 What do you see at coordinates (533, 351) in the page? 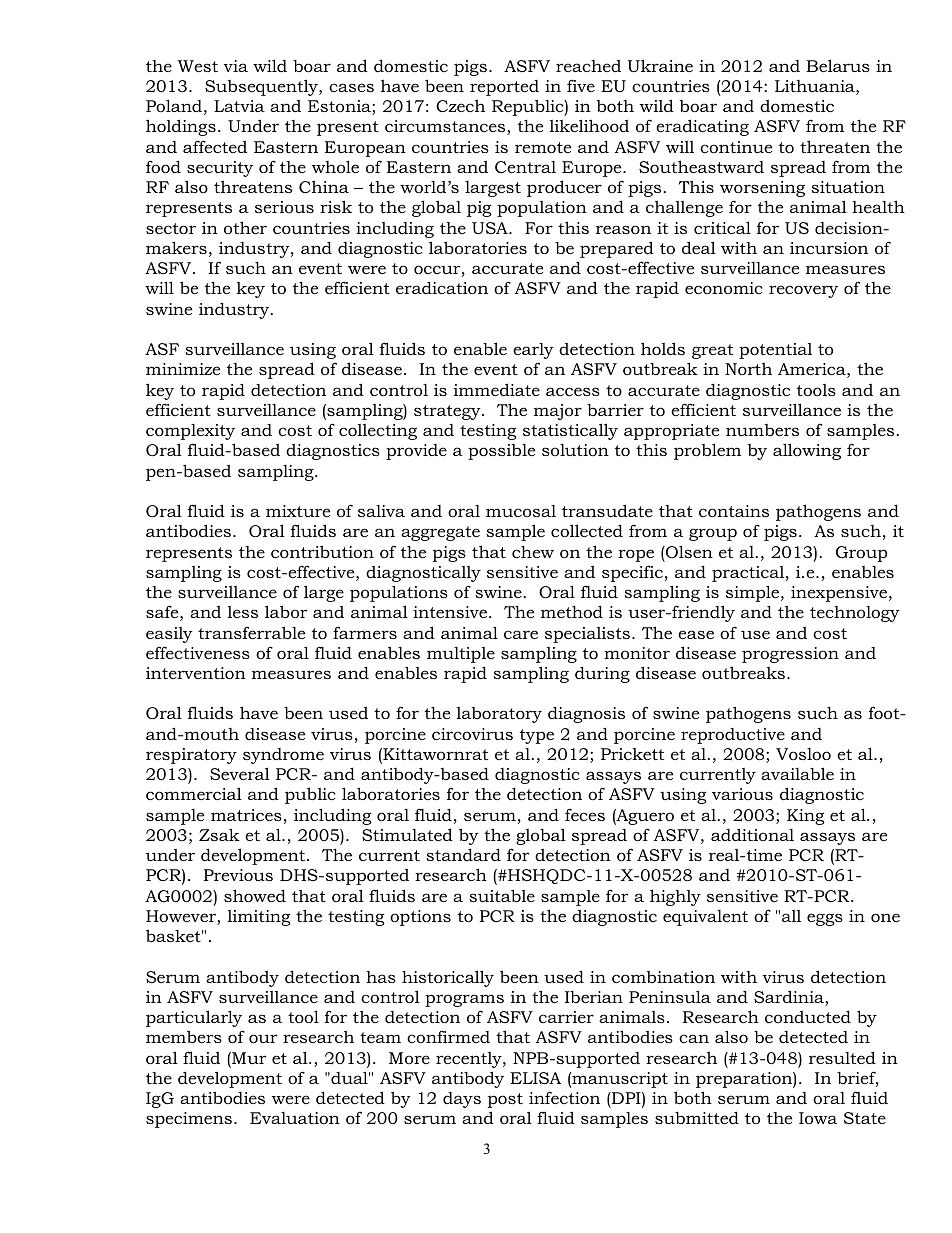
I see `early` at bounding box center [533, 351].
